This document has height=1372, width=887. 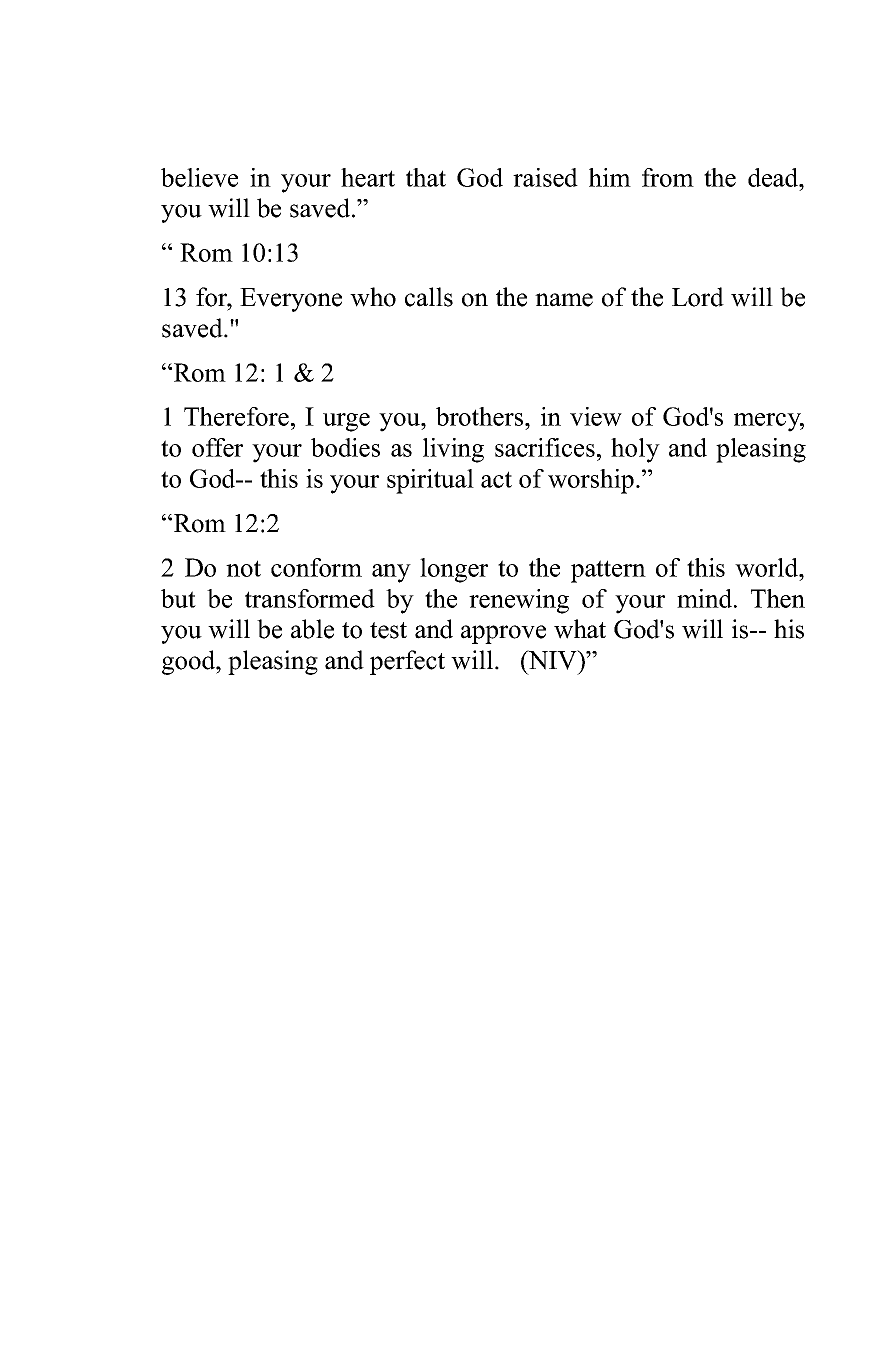 I want to click on holy, so click(x=635, y=450).
